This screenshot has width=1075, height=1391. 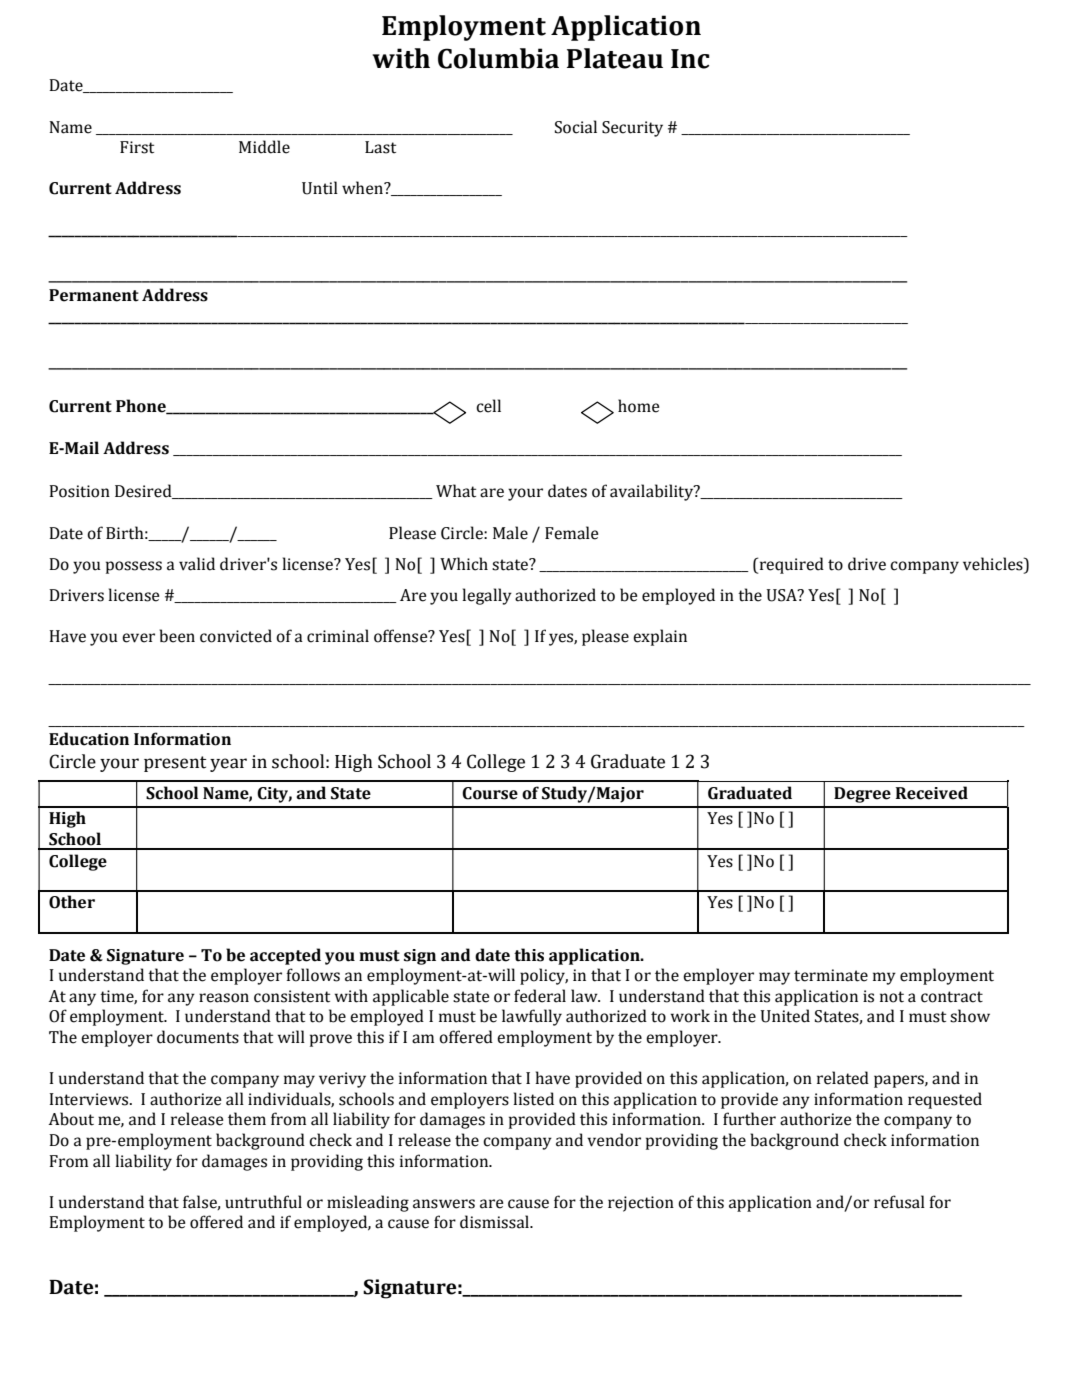 What do you see at coordinates (137, 147) in the screenshot?
I see `First` at bounding box center [137, 147].
